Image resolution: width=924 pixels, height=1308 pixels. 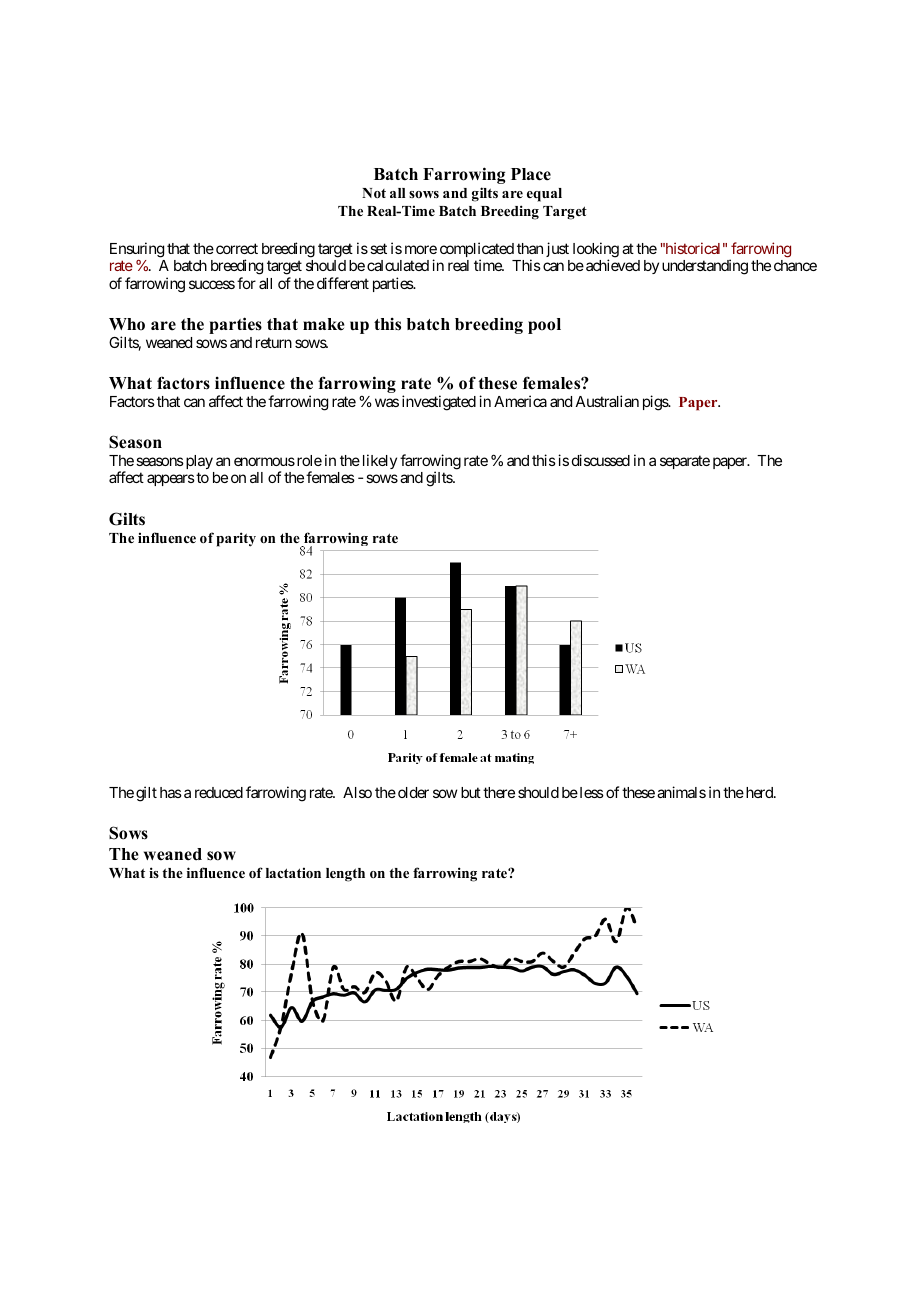 What do you see at coordinates (705, 267) in the screenshot?
I see `understanding` at bounding box center [705, 267].
